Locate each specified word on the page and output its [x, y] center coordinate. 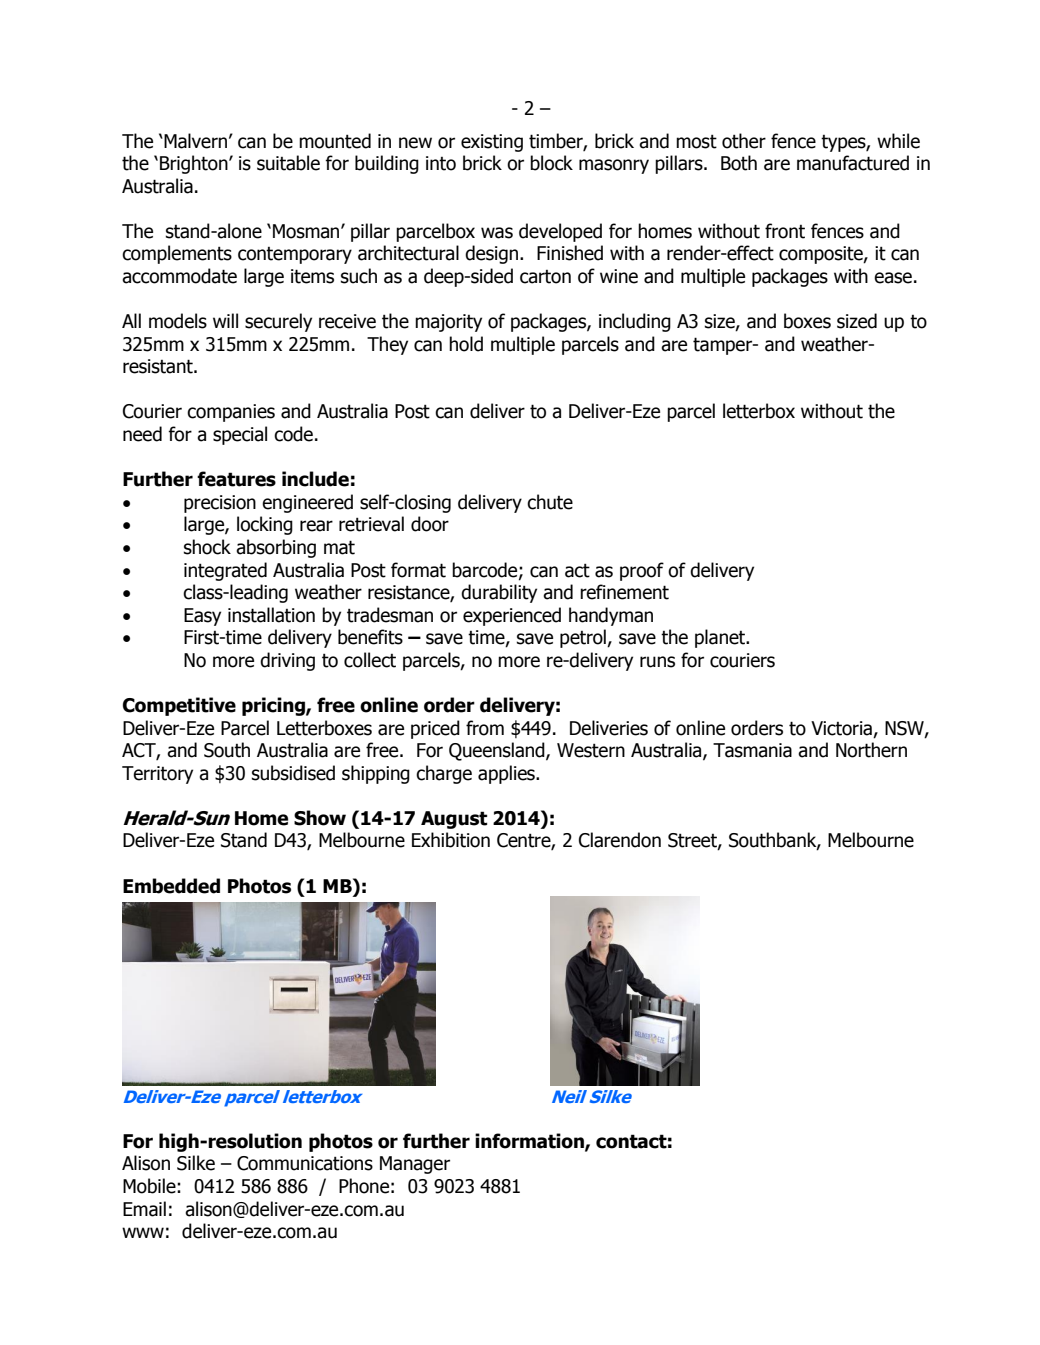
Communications [305, 1163]
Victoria [841, 728]
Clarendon [620, 840]
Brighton [195, 164]
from [485, 728]
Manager [415, 1165]
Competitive [179, 706]
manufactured [853, 163]
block [551, 163]
